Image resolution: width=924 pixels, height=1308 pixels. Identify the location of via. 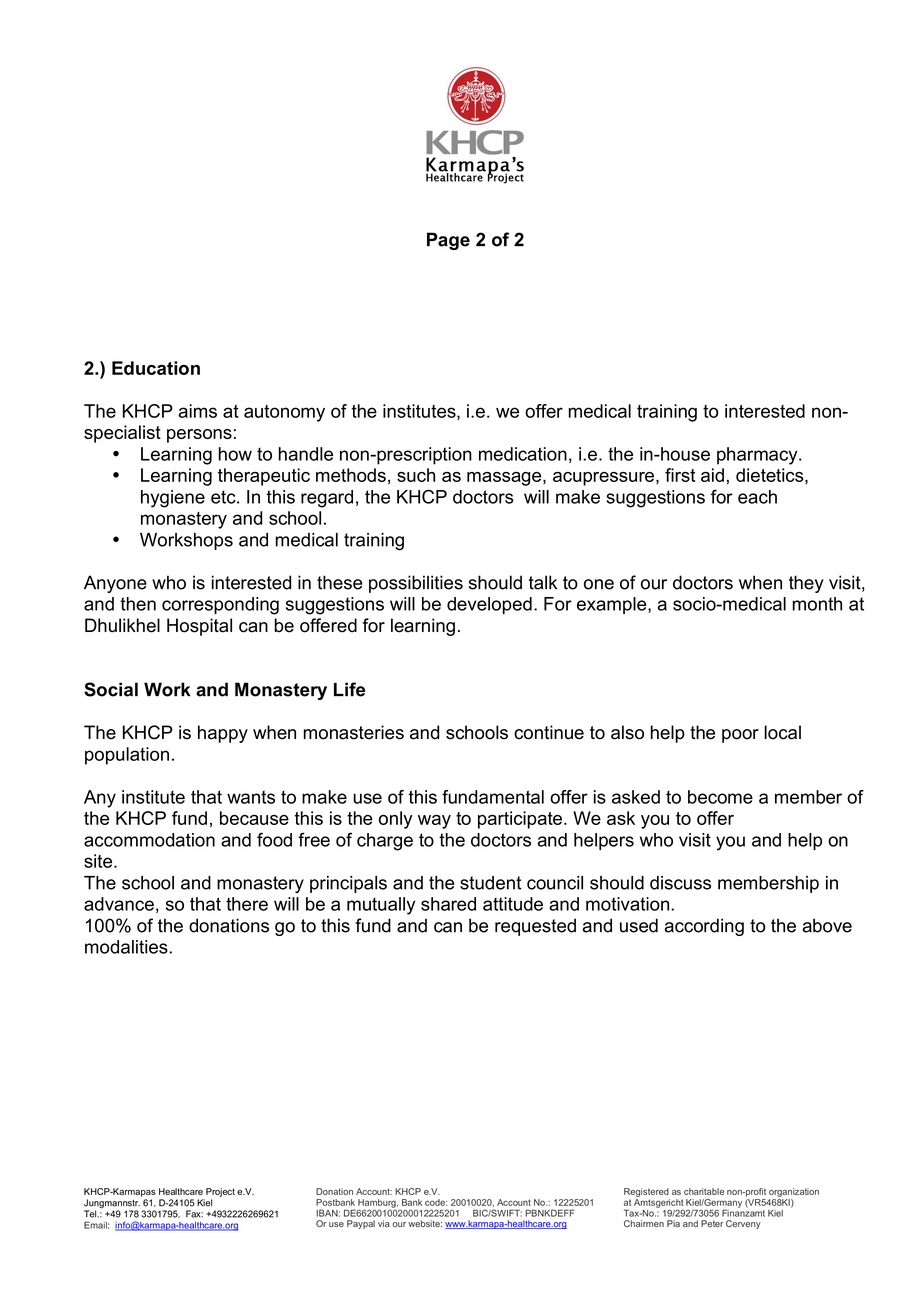
(384, 1223).
